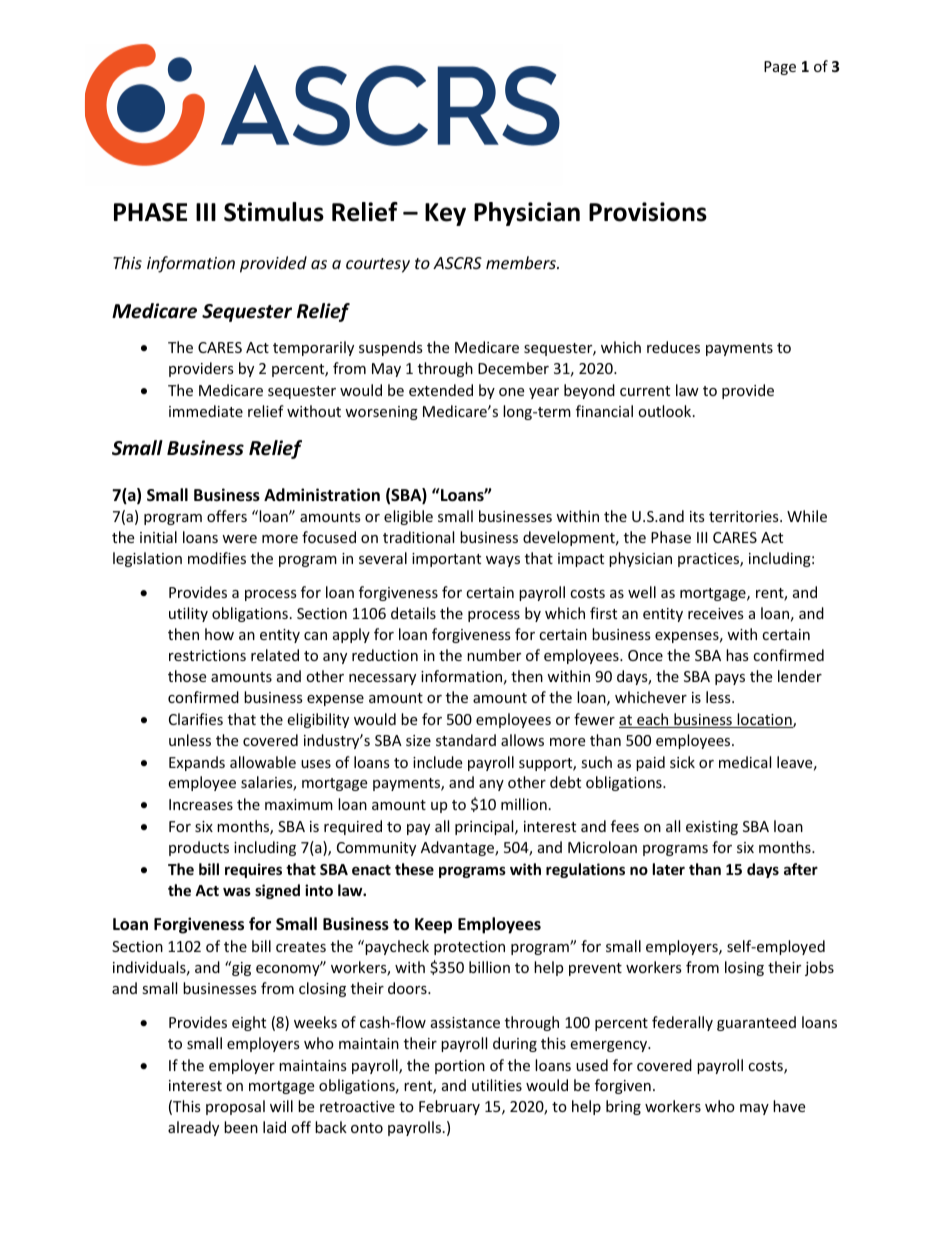  What do you see at coordinates (780, 68) in the page?
I see `Page` at bounding box center [780, 68].
